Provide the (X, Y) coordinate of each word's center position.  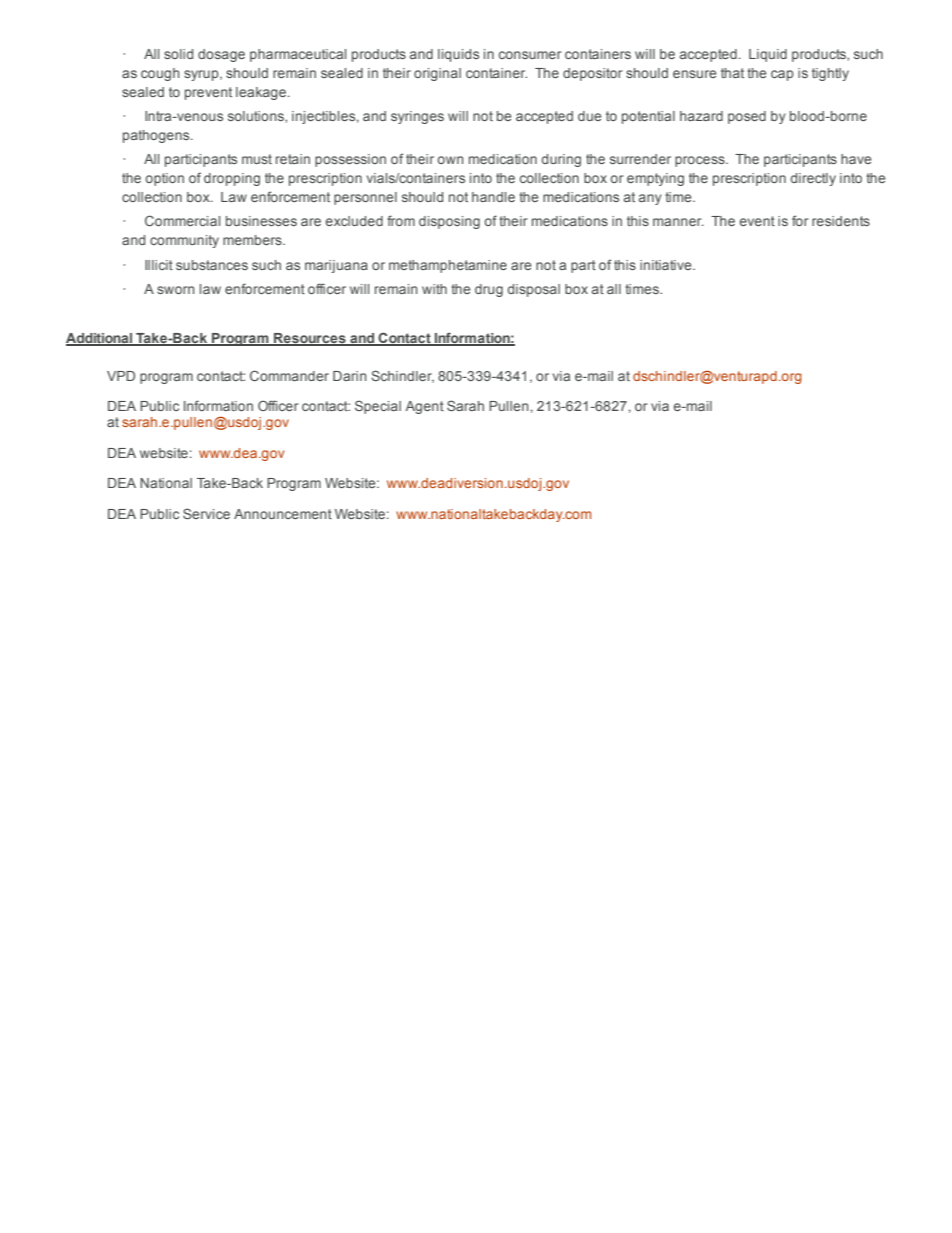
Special (378, 407)
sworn (176, 290)
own (450, 160)
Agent (425, 407)
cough (160, 74)
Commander (289, 375)
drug (489, 290)
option (164, 179)
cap (782, 75)
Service (206, 513)
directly (813, 179)
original (437, 74)
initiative (667, 265)
